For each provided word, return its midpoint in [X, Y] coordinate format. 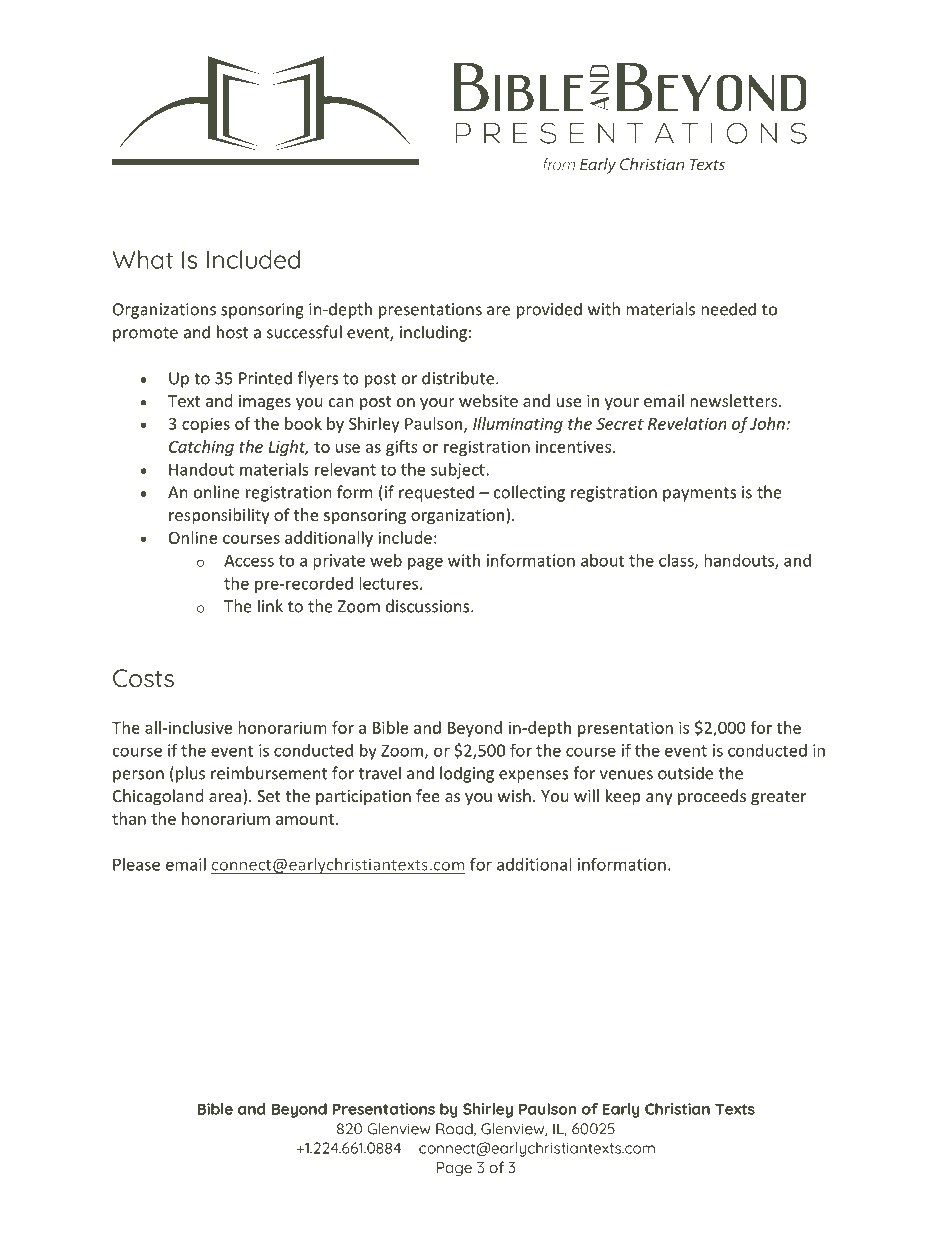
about [602, 560]
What [143, 259]
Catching [201, 448]
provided [549, 310]
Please [136, 864]
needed [728, 309]
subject [459, 471]
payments [700, 494]
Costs [143, 678]
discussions [429, 606]
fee [428, 795]
